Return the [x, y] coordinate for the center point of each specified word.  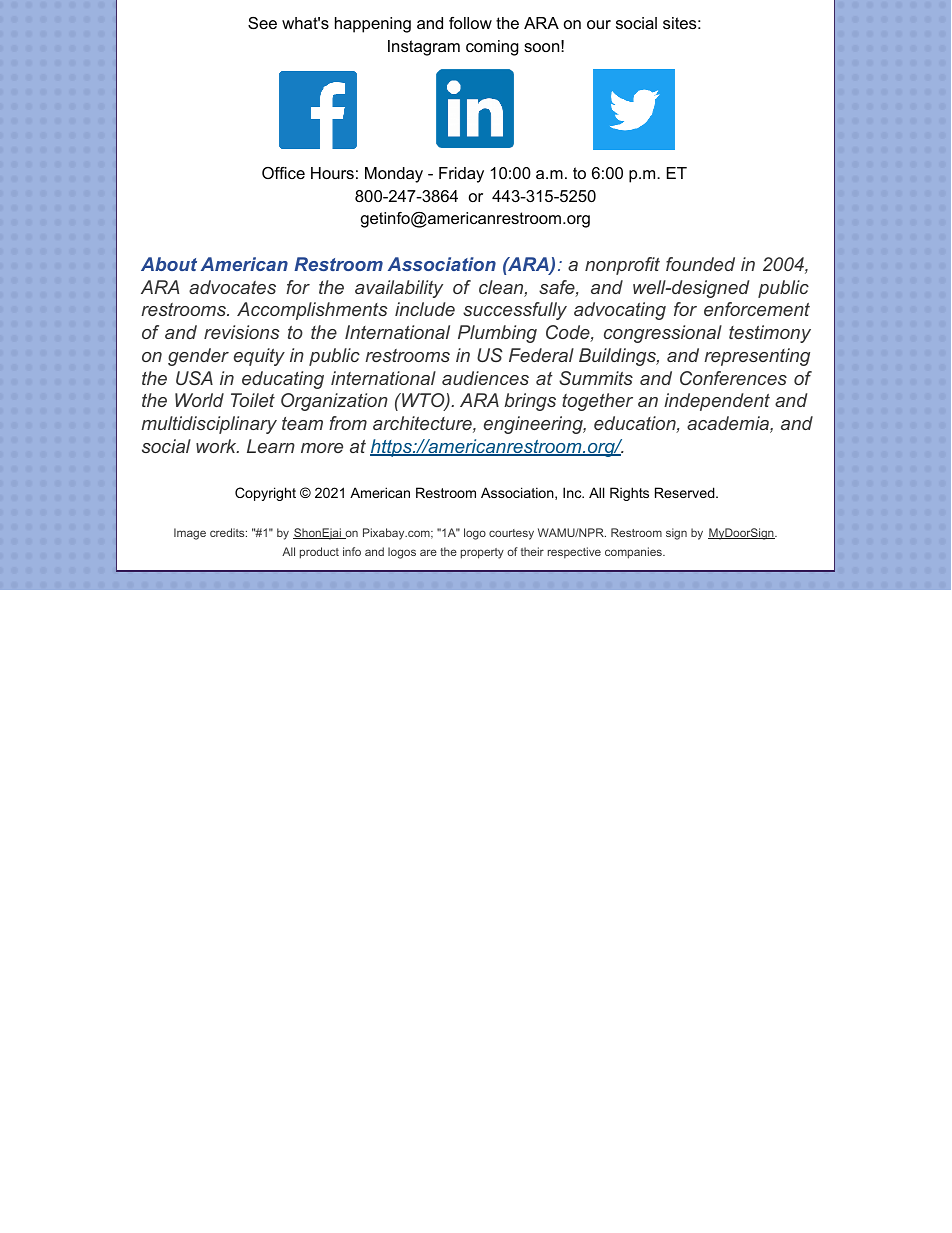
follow [470, 23]
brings [530, 402]
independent [717, 402]
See [262, 23]
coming [492, 48]
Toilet [253, 400]
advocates [232, 287]
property [482, 553]
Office [283, 173]
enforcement [757, 309]
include [425, 309]
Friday [461, 175]
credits [228, 532]
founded [700, 264]
